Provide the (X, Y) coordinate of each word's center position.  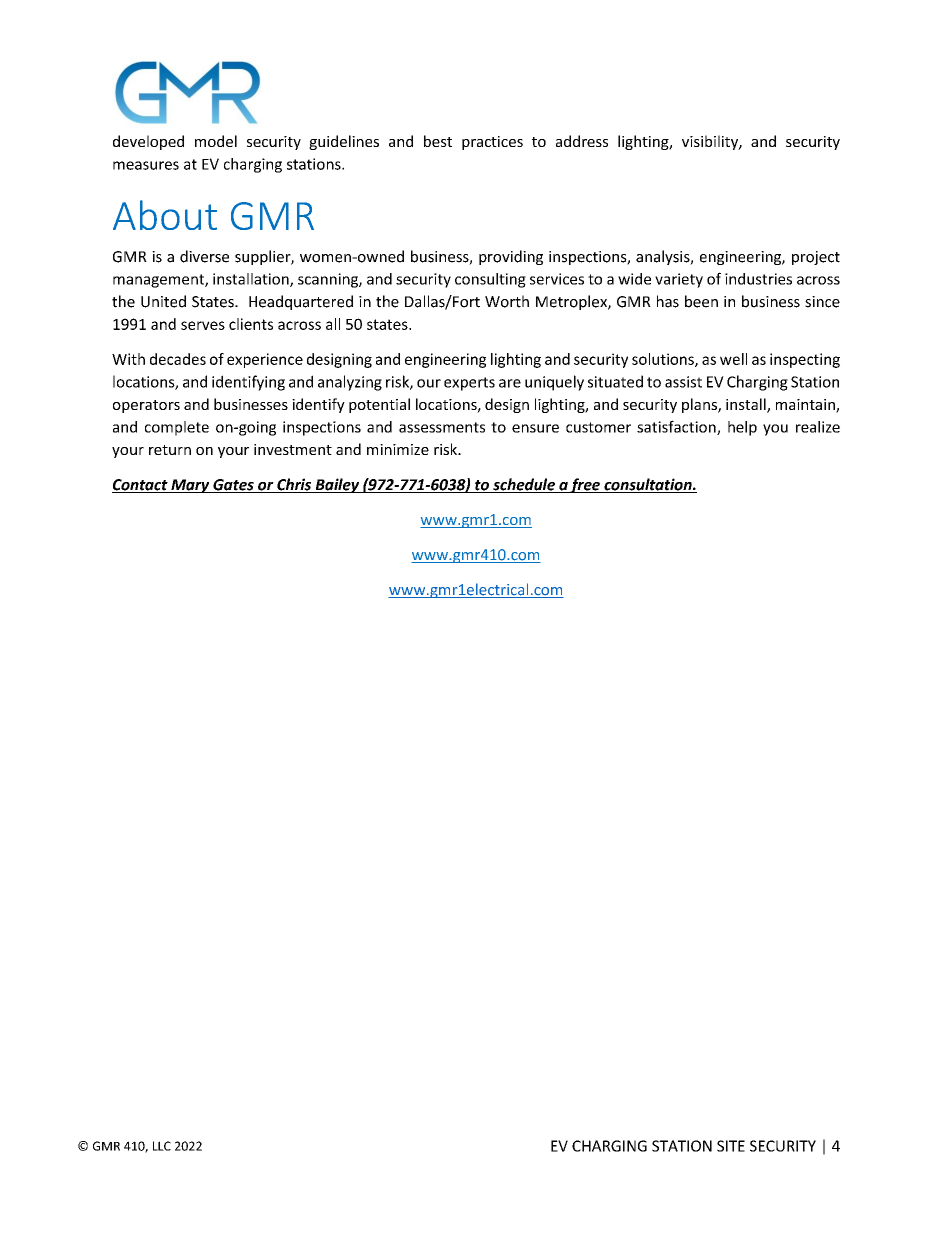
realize (818, 427)
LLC (162, 1146)
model (216, 141)
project (816, 258)
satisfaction (677, 427)
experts (469, 384)
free (585, 485)
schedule (524, 485)
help (742, 428)
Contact (141, 486)
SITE (731, 1146)
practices (492, 143)
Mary (190, 486)
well (733, 359)
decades (178, 359)
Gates (233, 486)
